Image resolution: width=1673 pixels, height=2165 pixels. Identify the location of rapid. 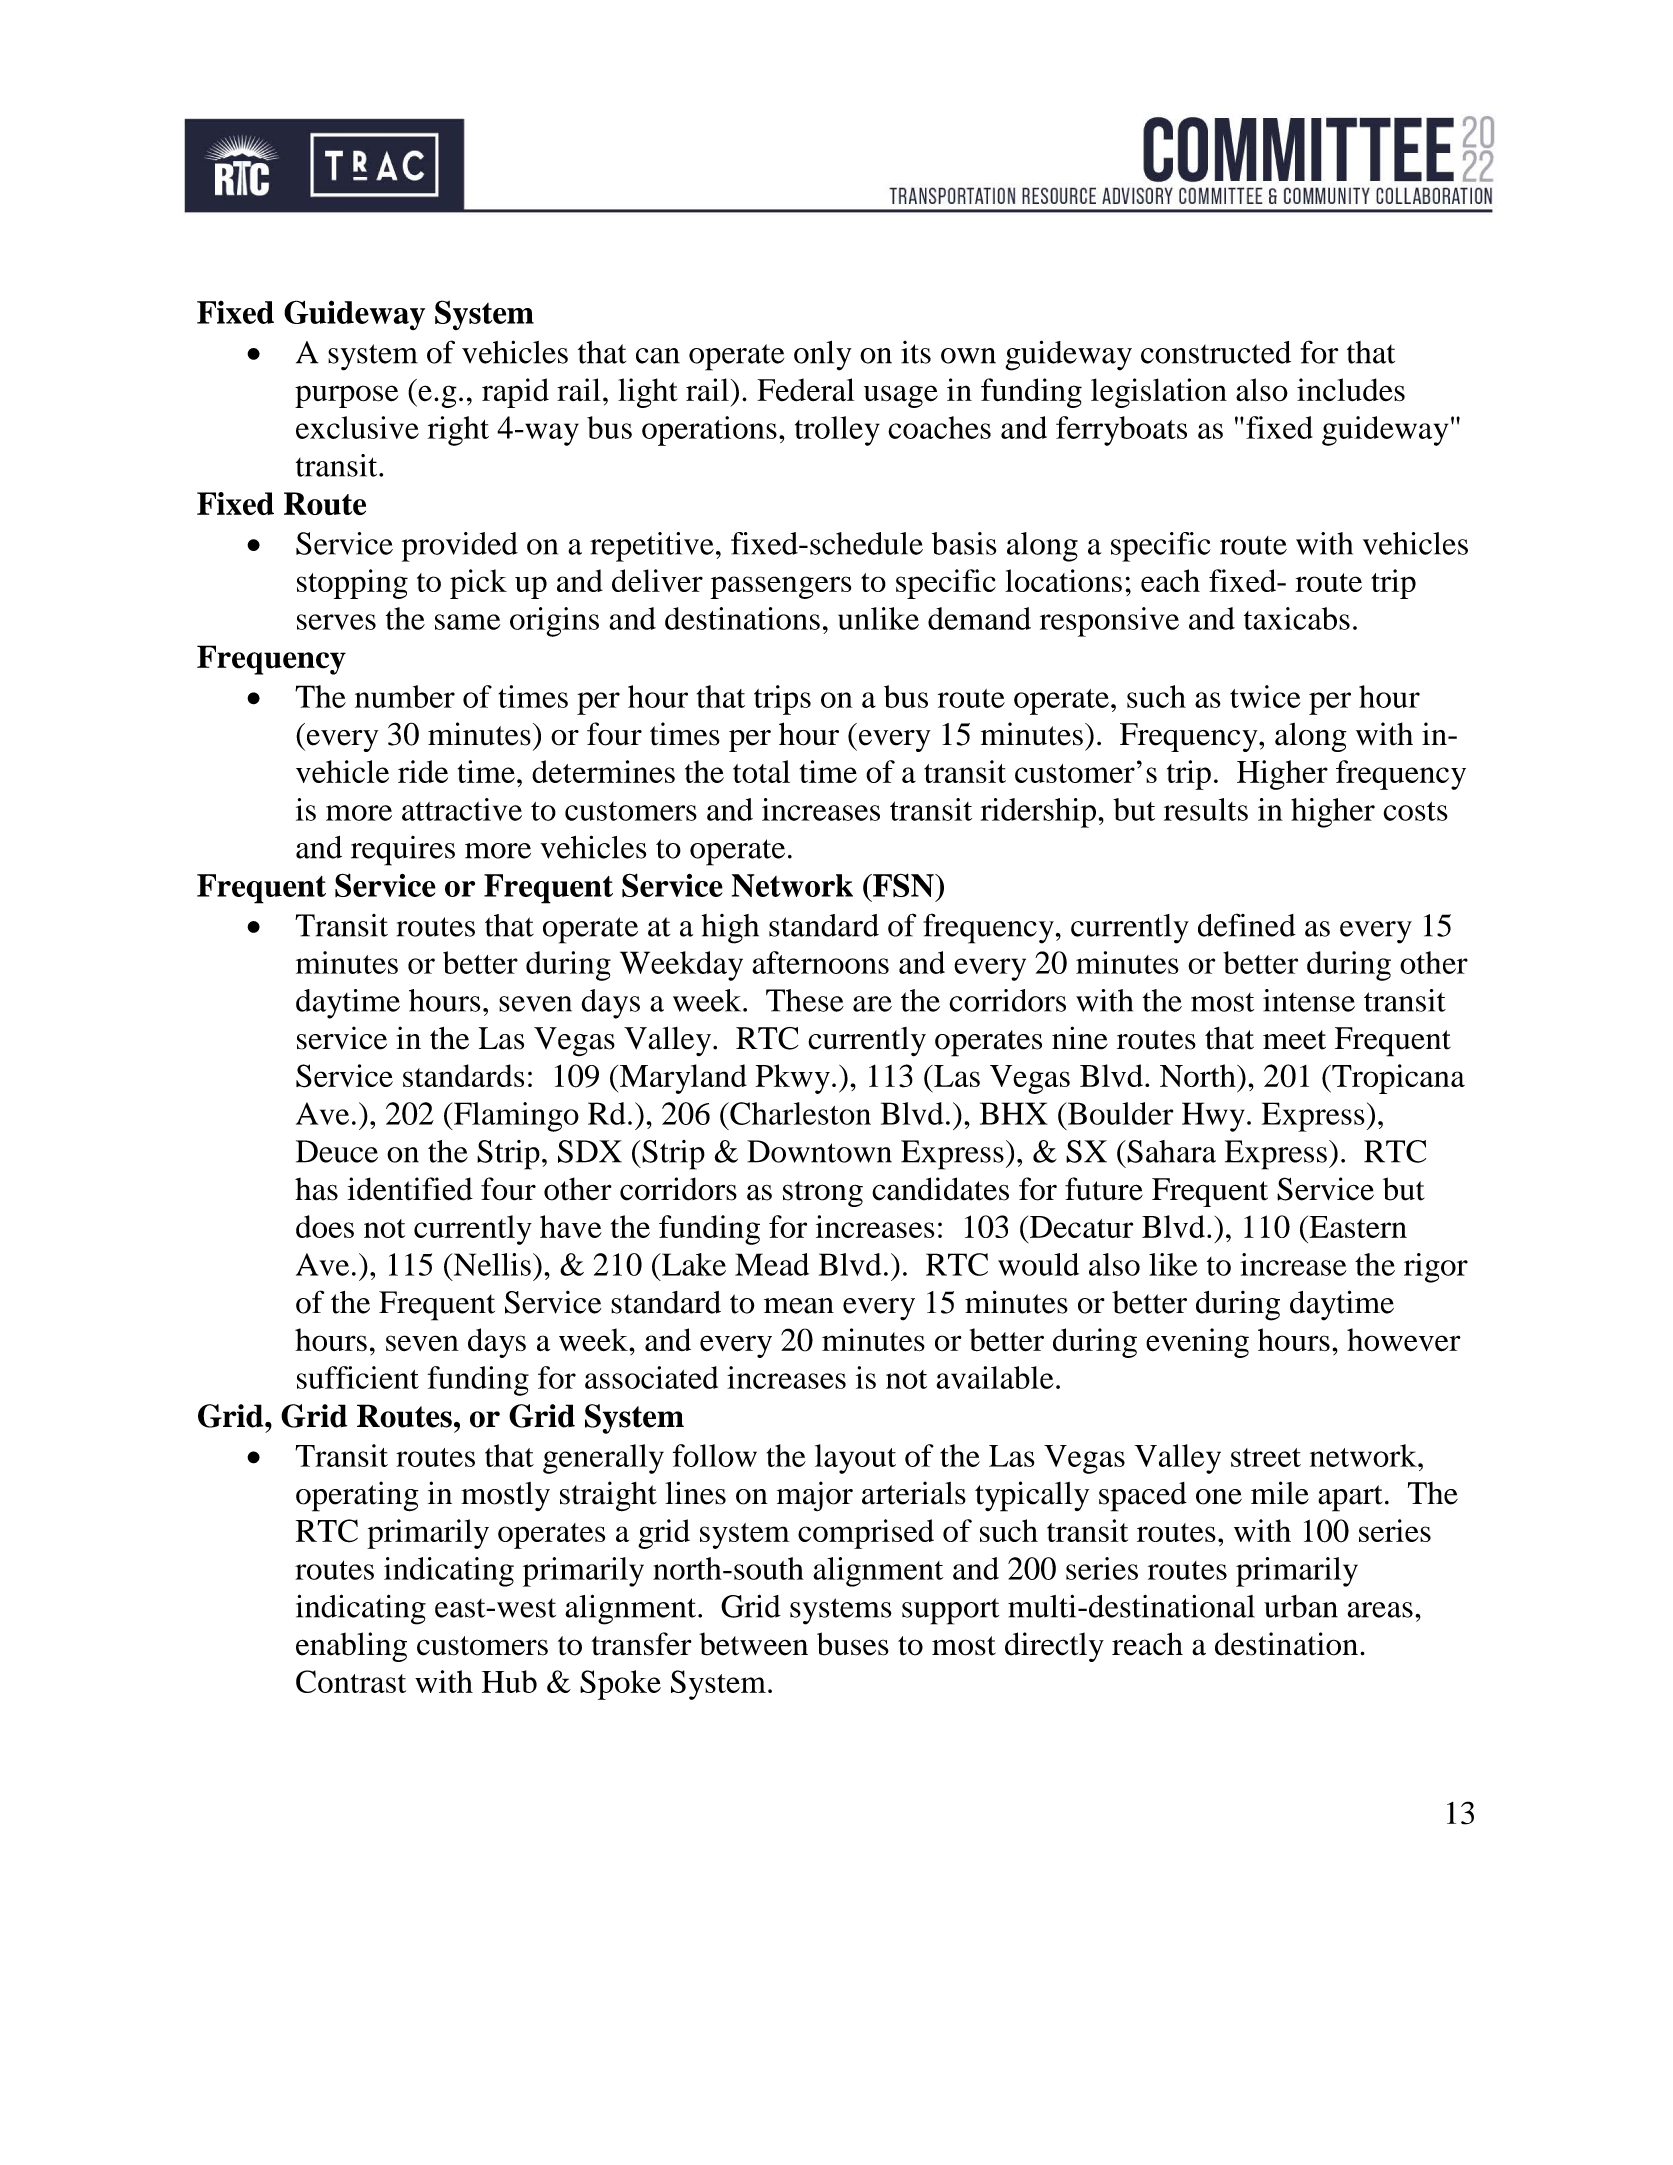
(515, 393).
